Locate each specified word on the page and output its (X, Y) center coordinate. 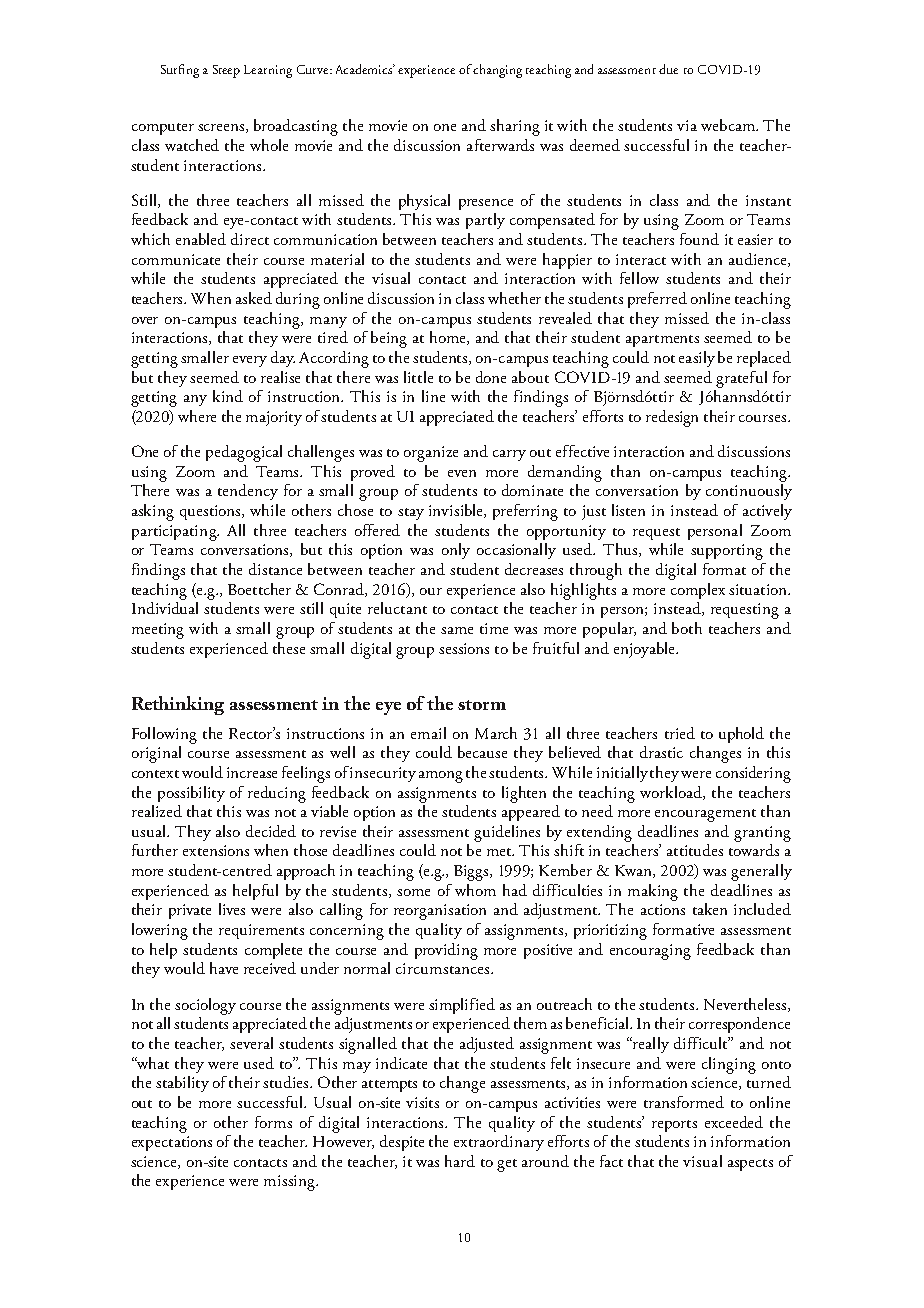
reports (674, 1126)
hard (460, 1161)
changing (497, 71)
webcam (729, 125)
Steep (226, 71)
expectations (172, 1143)
